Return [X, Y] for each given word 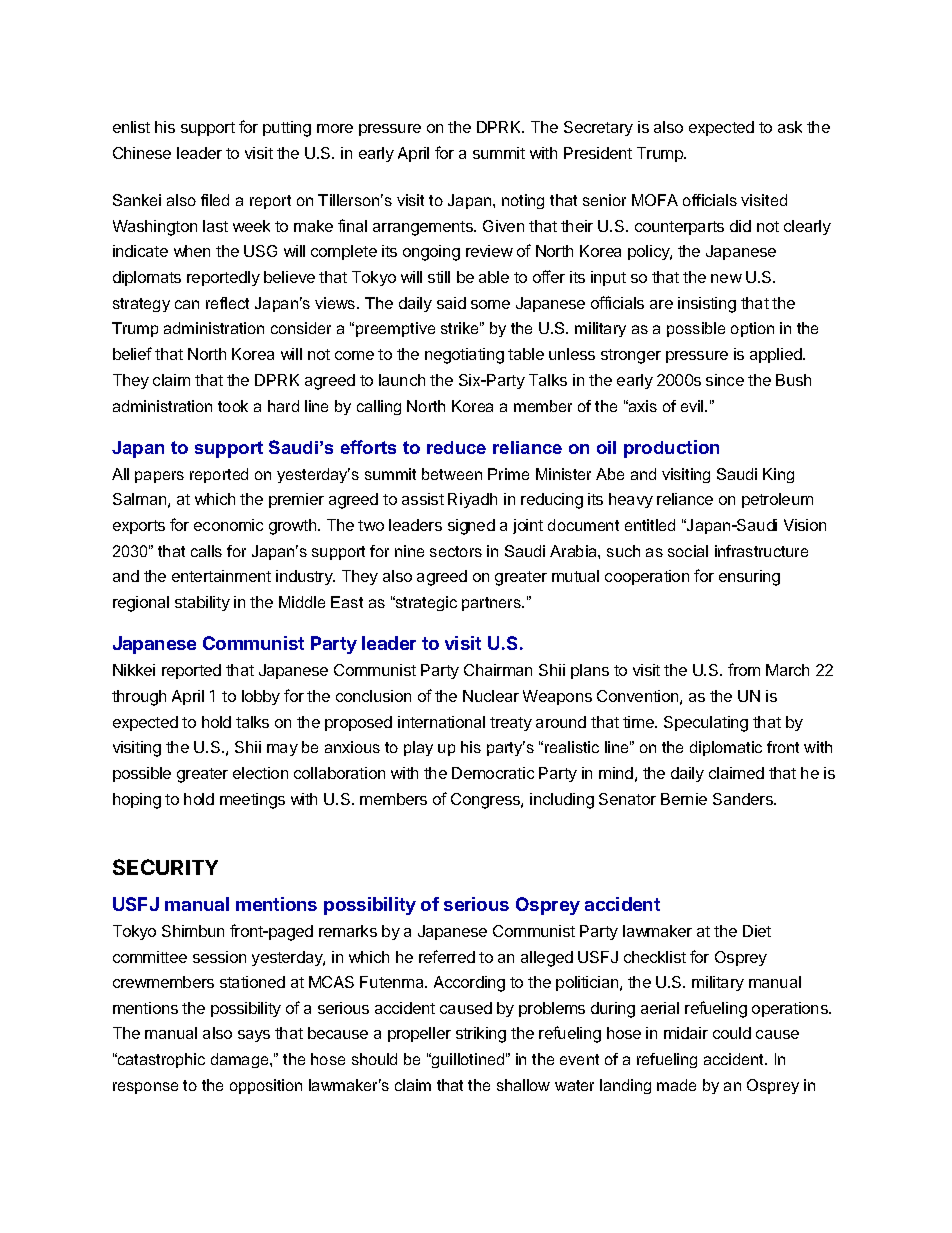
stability [202, 603]
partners [492, 604]
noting [523, 201]
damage [241, 1060]
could [732, 1033]
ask [790, 127]
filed [215, 200]
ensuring [749, 578]
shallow [523, 1085]
